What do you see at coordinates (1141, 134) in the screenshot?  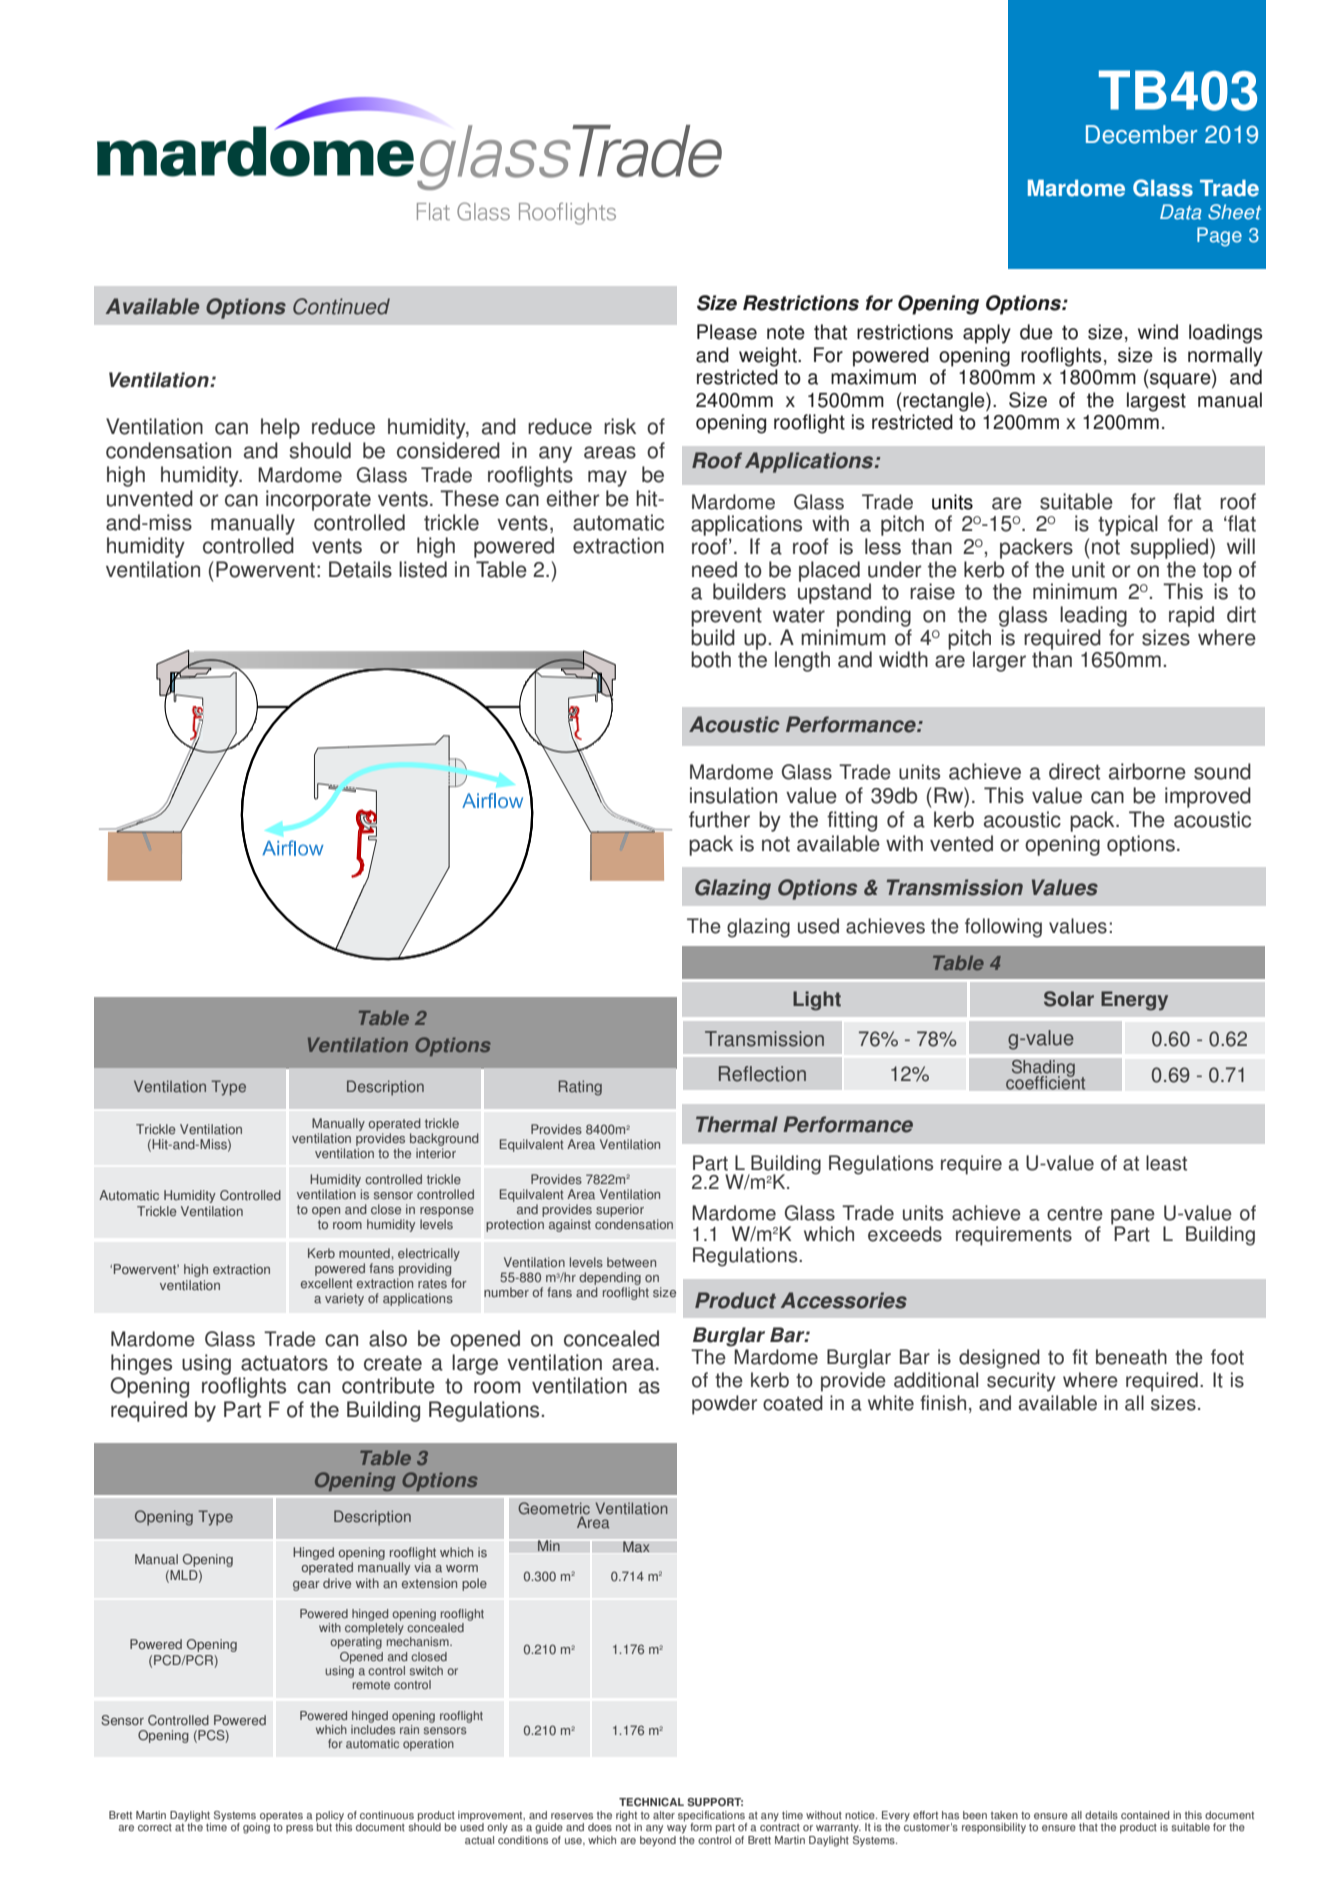 I see `December` at bounding box center [1141, 134].
